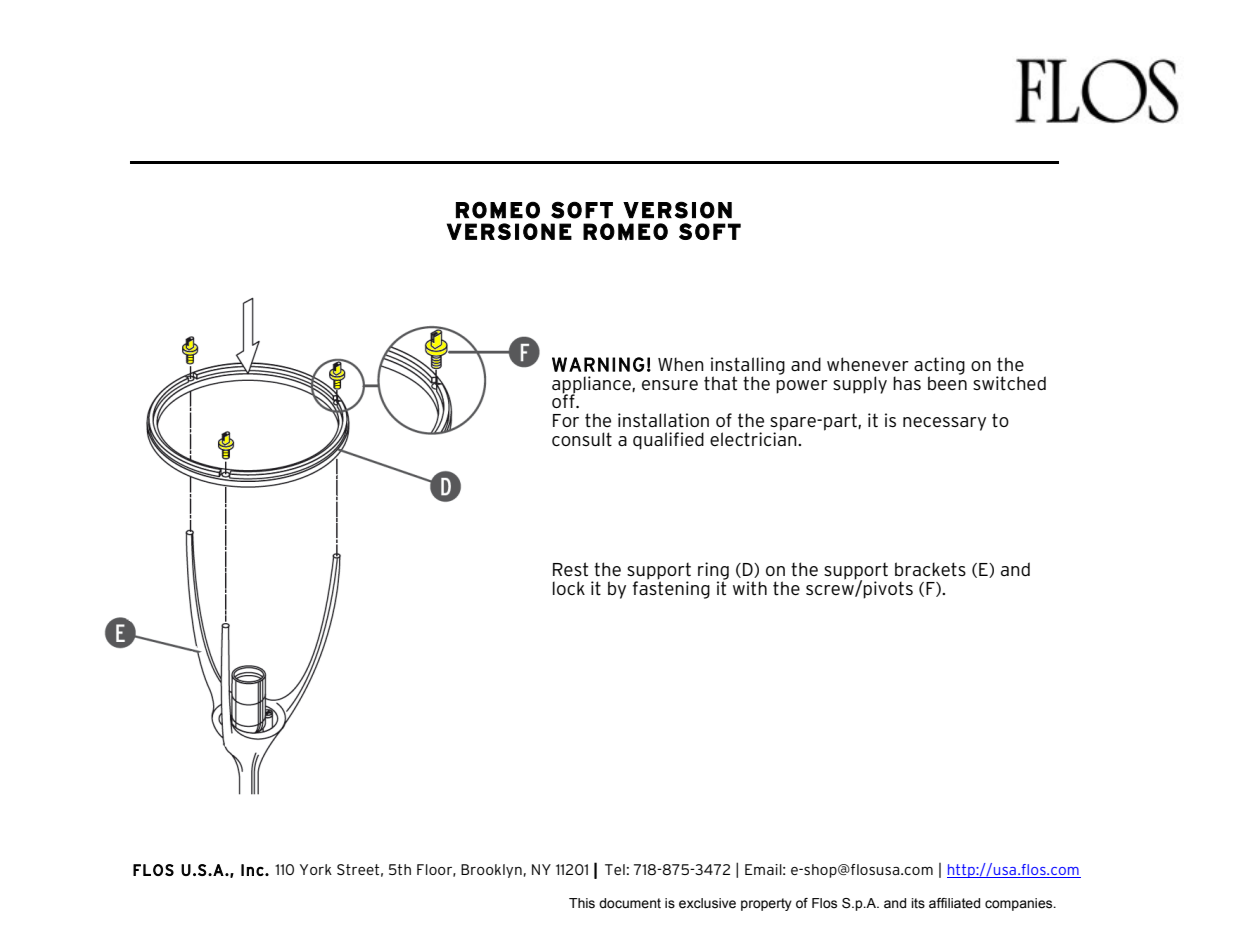  What do you see at coordinates (954, 903) in the screenshot?
I see `affiliated` at bounding box center [954, 903].
